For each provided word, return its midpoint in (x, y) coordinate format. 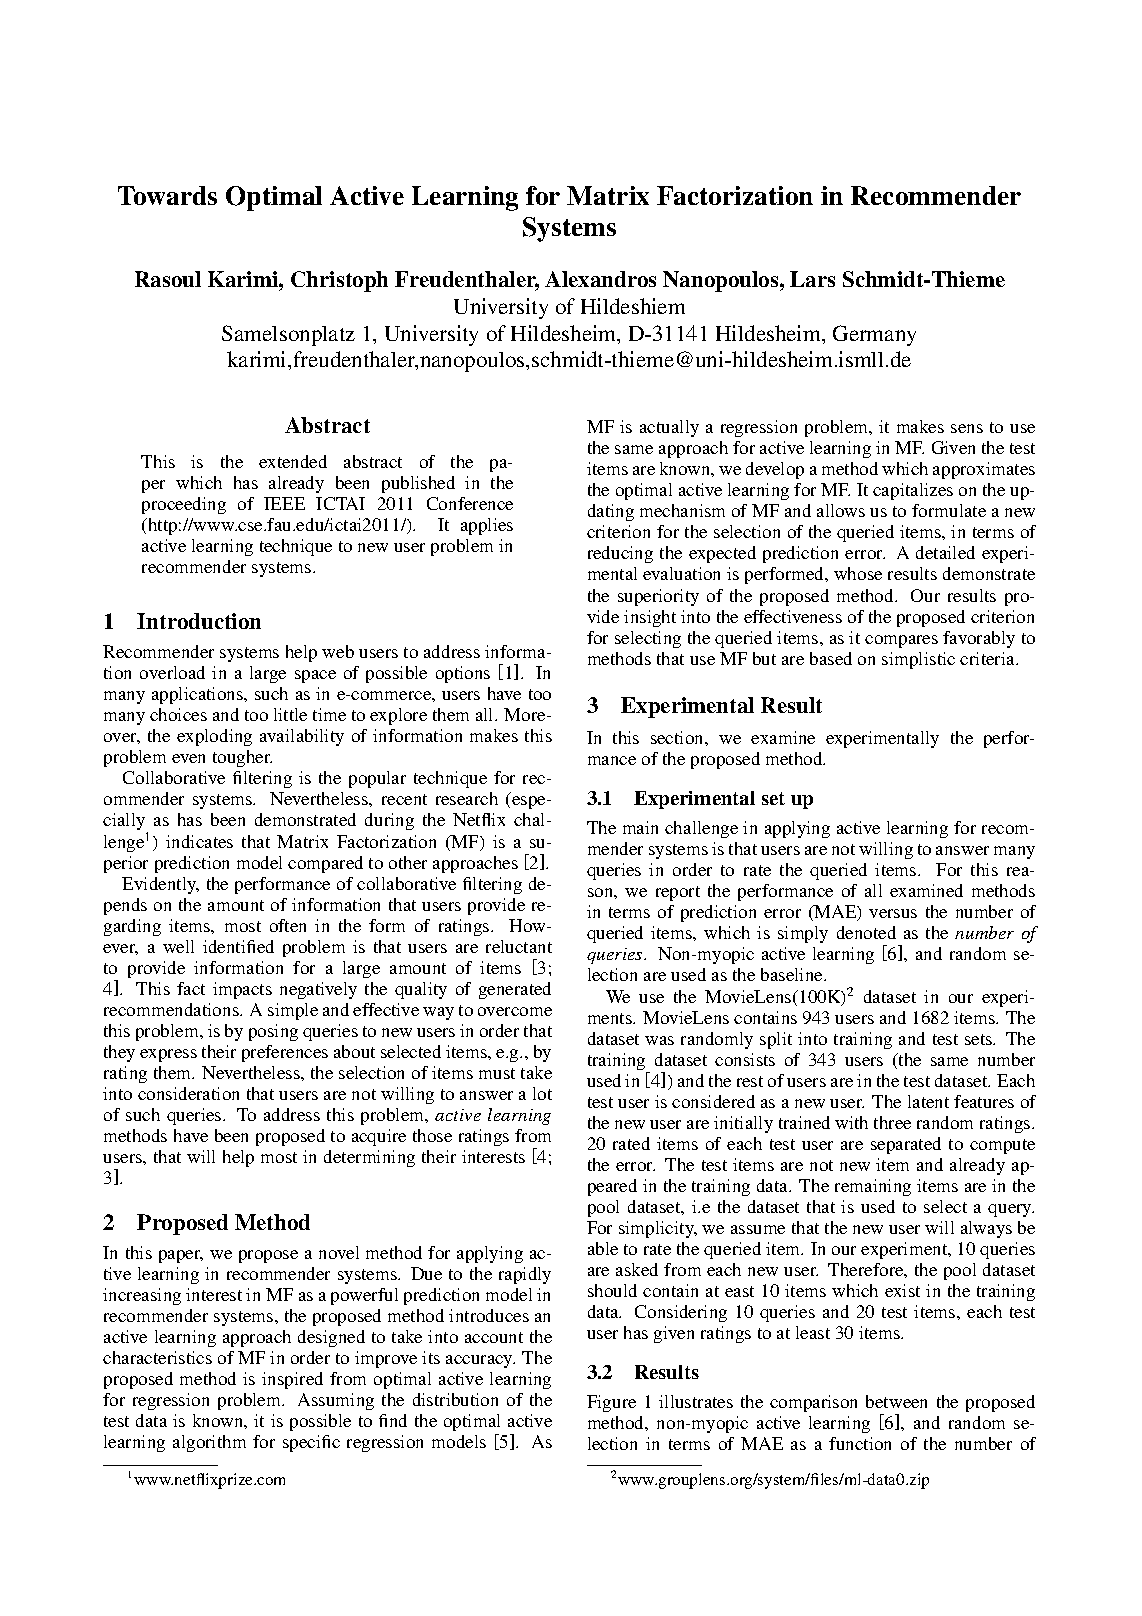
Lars (812, 279)
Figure (611, 1403)
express (168, 1055)
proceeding (184, 505)
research (467, 798)
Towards (167, 195)
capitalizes (913, 491)
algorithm (209, 1443)
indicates (199, 841)
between (896, 1401)
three (892, 1122)
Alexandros (600, 279)
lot (542, 1093)
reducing (620, 554)
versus (893, 913)
